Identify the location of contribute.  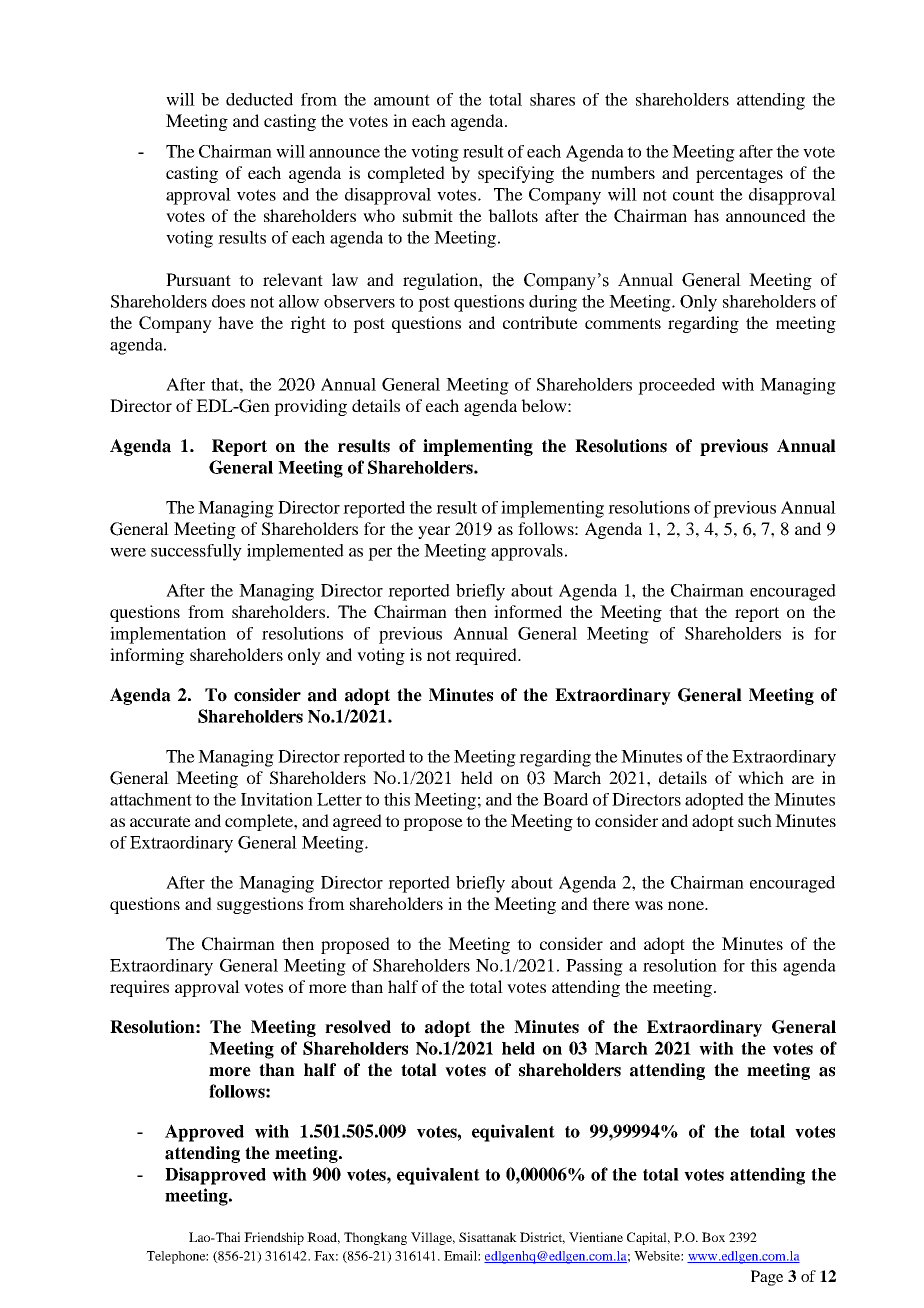
(540, 322).
